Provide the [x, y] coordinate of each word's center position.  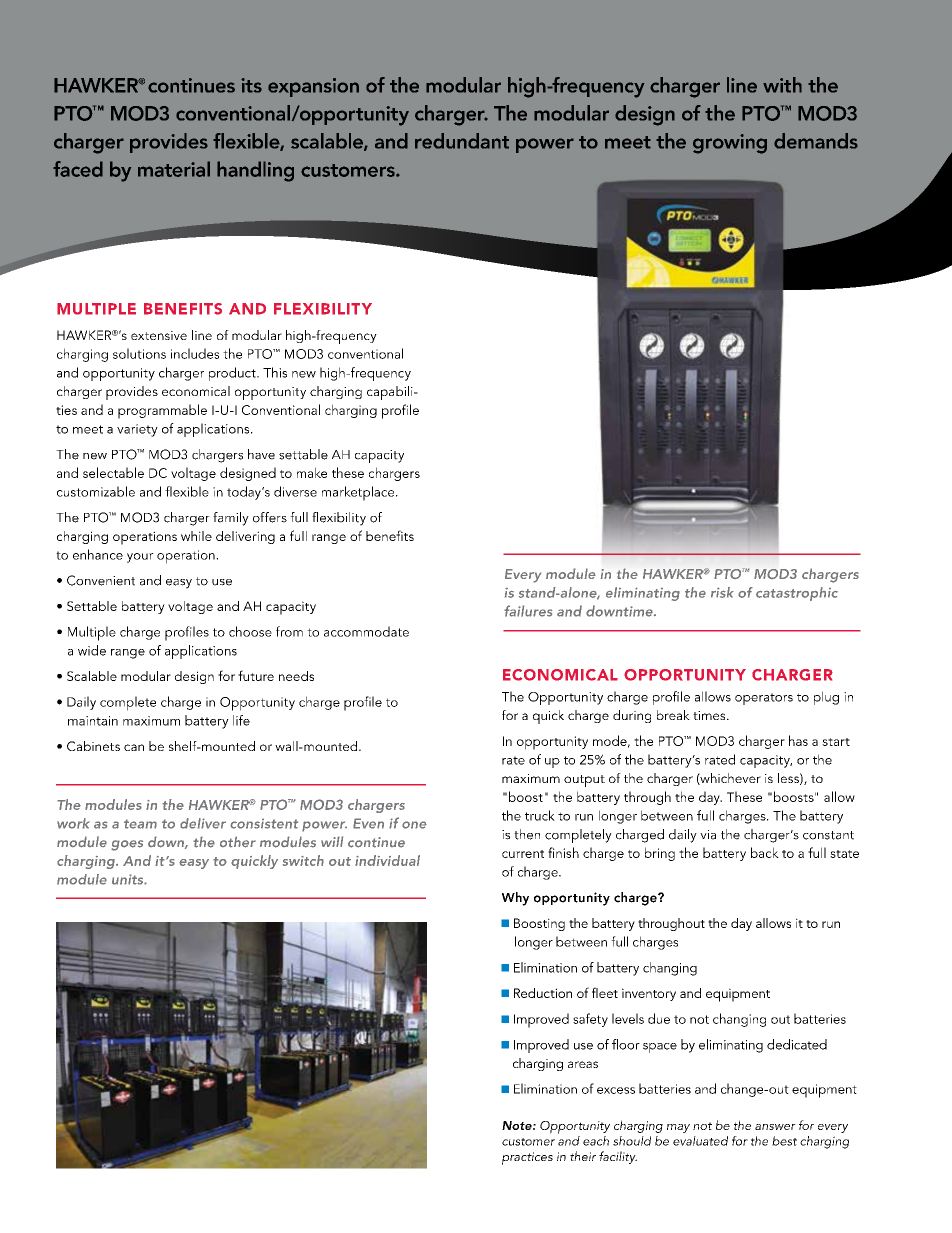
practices [527, 1158]
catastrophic [797, 594]
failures [528, 611]
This [275, 372]
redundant [462, 141]
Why [515, 899]
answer [775, 1127]
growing [730, 144]
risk [722, 592]
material [174, 169]
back [765, 852]
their [583, 1156]
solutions [139, 353]
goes [127, 845]
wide [92, 650]
